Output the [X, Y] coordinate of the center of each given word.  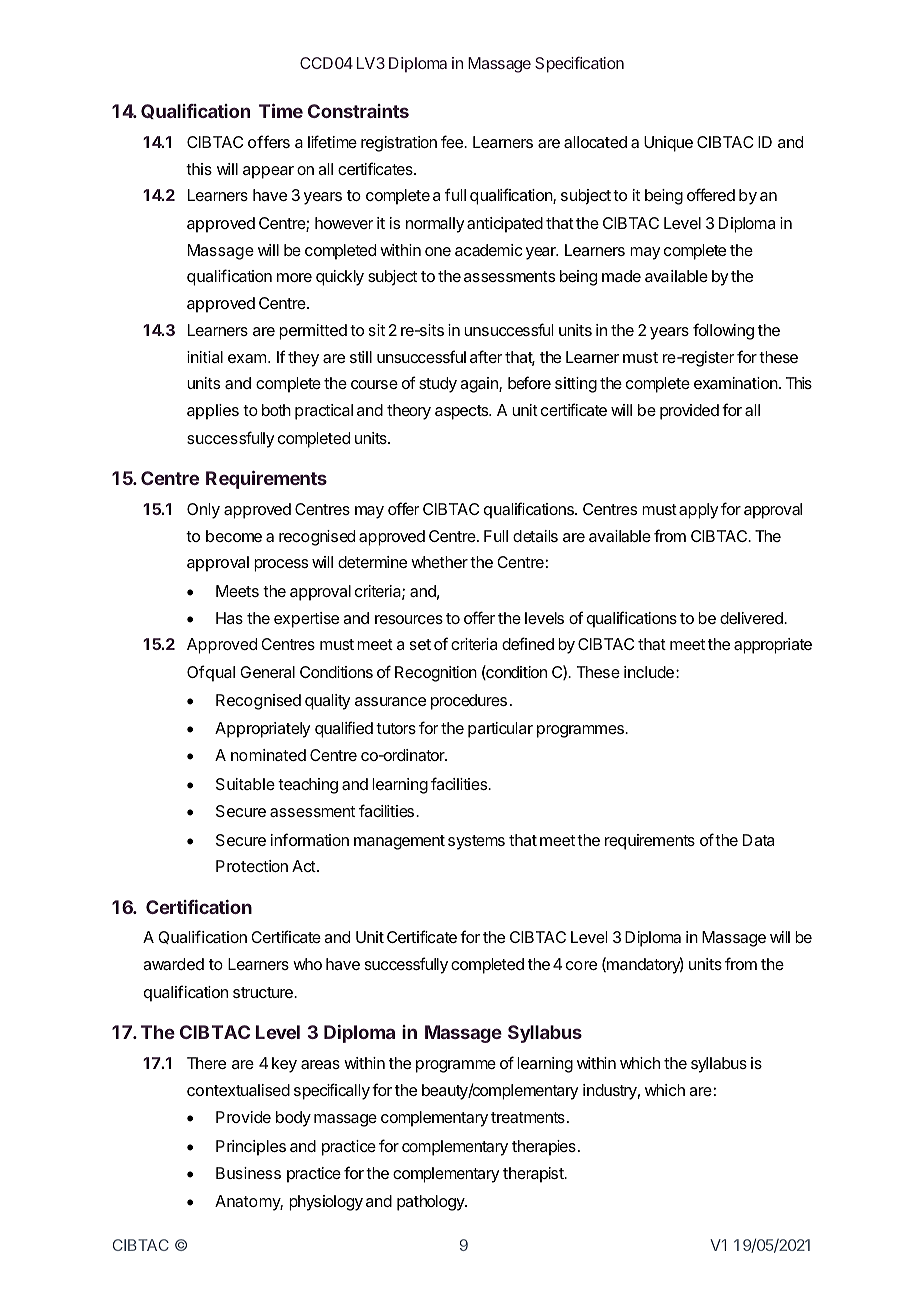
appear [268, 172]
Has [229, 618]
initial [205, 357]
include [649, 672]
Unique [668, 144]
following [723, 331]
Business [248, 1173]
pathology [431, 1203]
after [486, 356]
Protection [252, 866]
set [420, 644]
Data [758, 840]
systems [476, 842]
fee [453, 141]
